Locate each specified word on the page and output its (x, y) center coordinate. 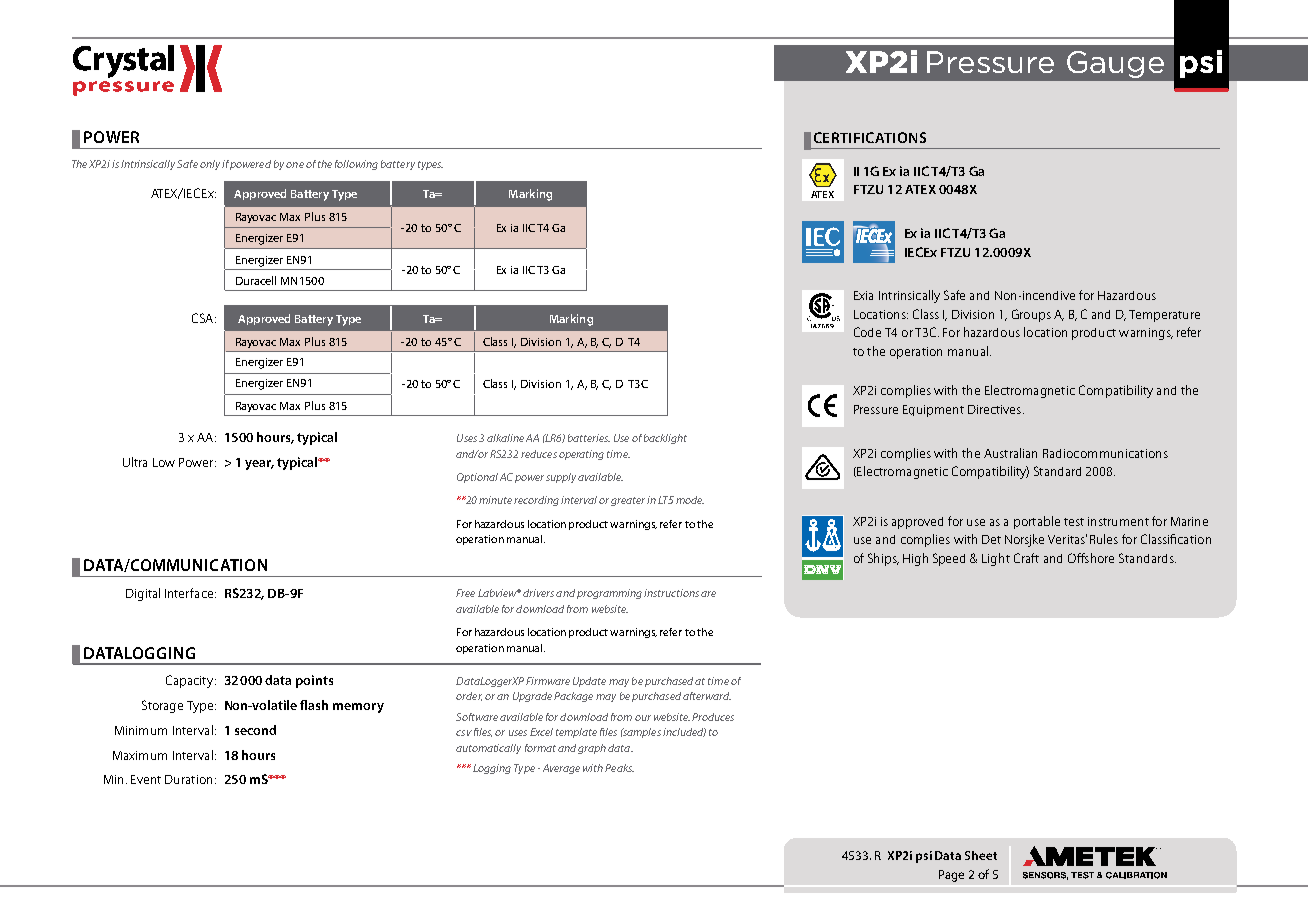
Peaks (619, 768)
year (259, 465)
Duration (188, 779)
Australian (1010, 453)
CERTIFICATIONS (870, 137)
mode (690, 500)
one (295, 165)
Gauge (1115, 64)
